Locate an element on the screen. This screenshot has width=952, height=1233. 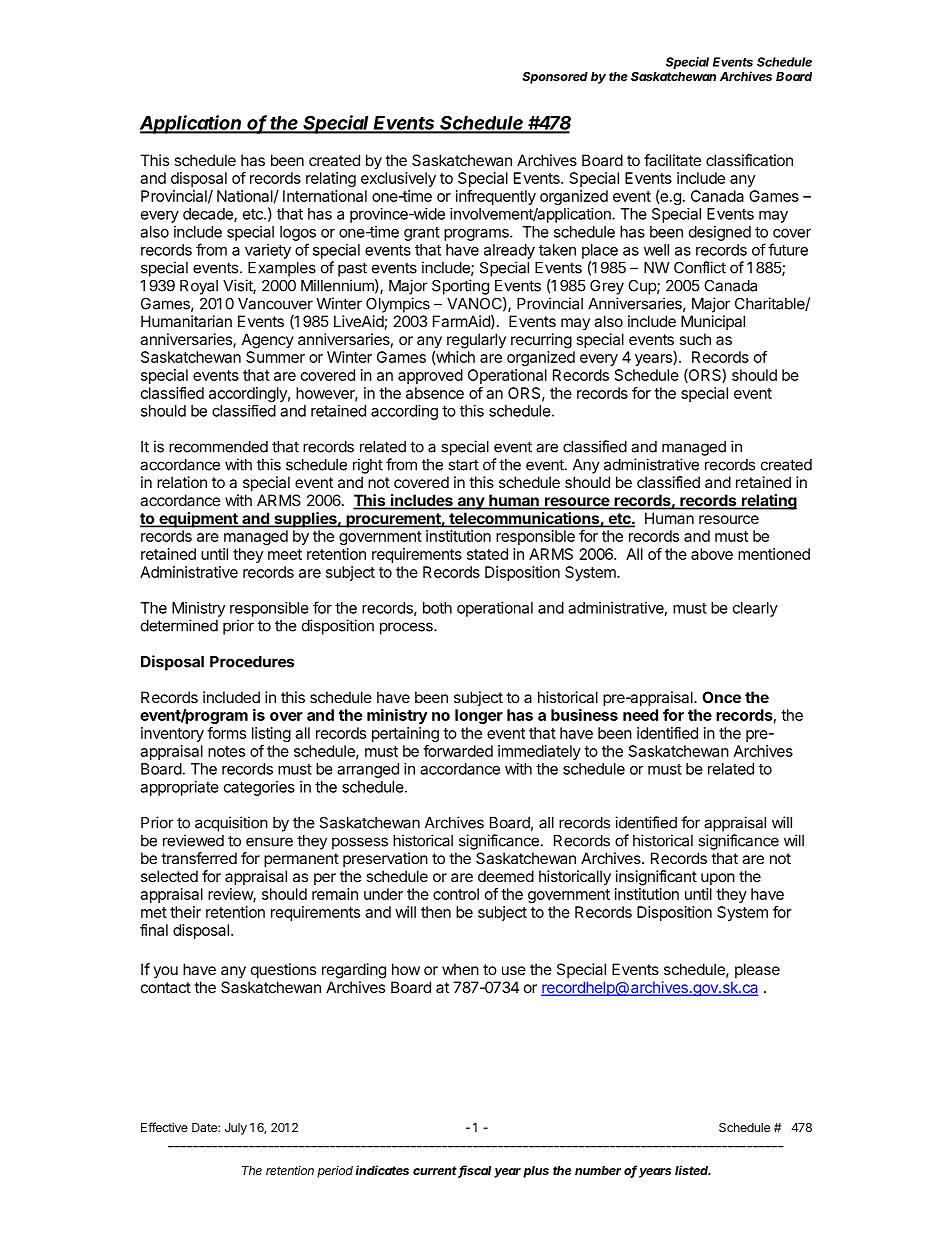
Procedures is located at coordinates (252, 662).
